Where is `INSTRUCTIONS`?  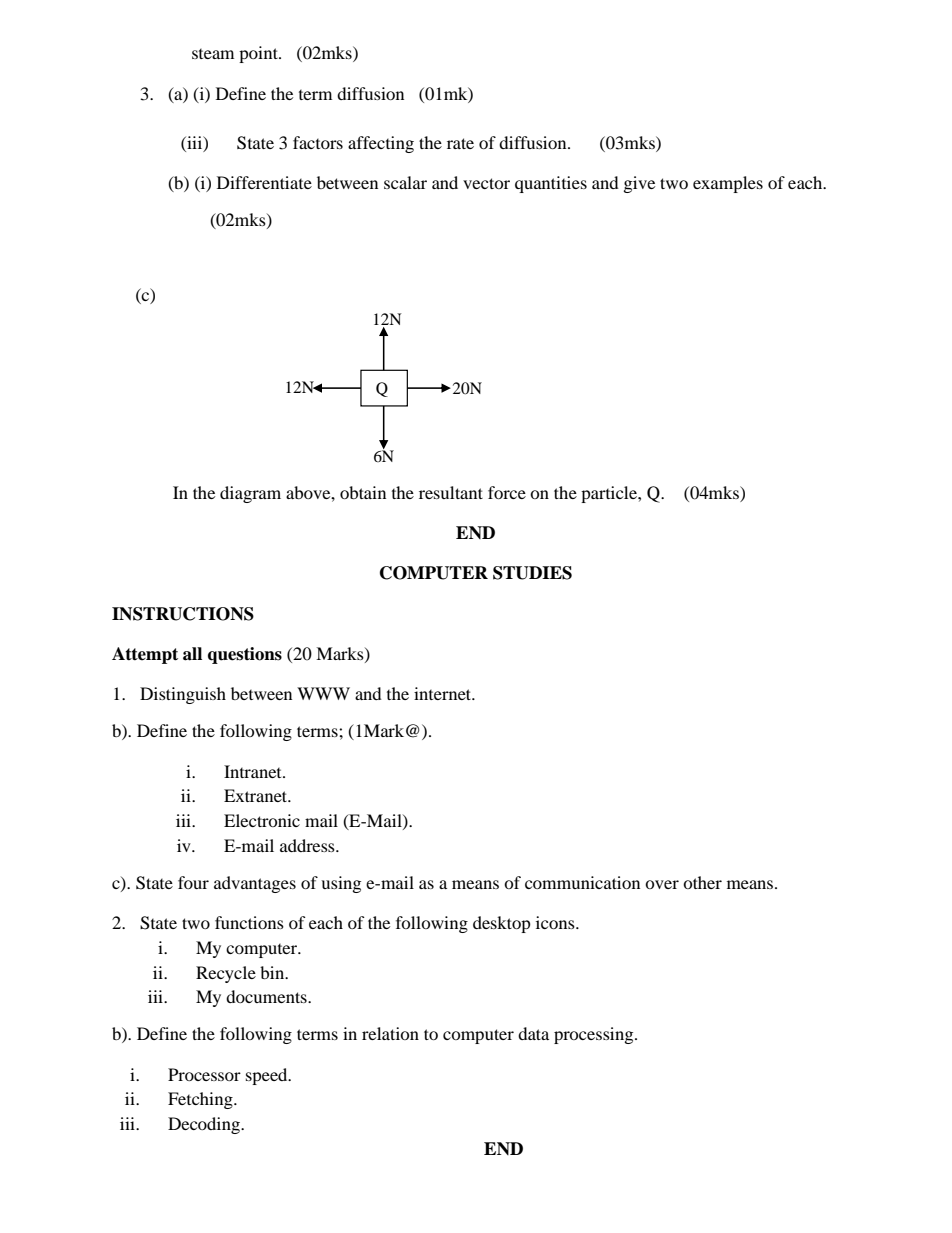 INSTRUCTIONS is located at coordinates (183, 614).
